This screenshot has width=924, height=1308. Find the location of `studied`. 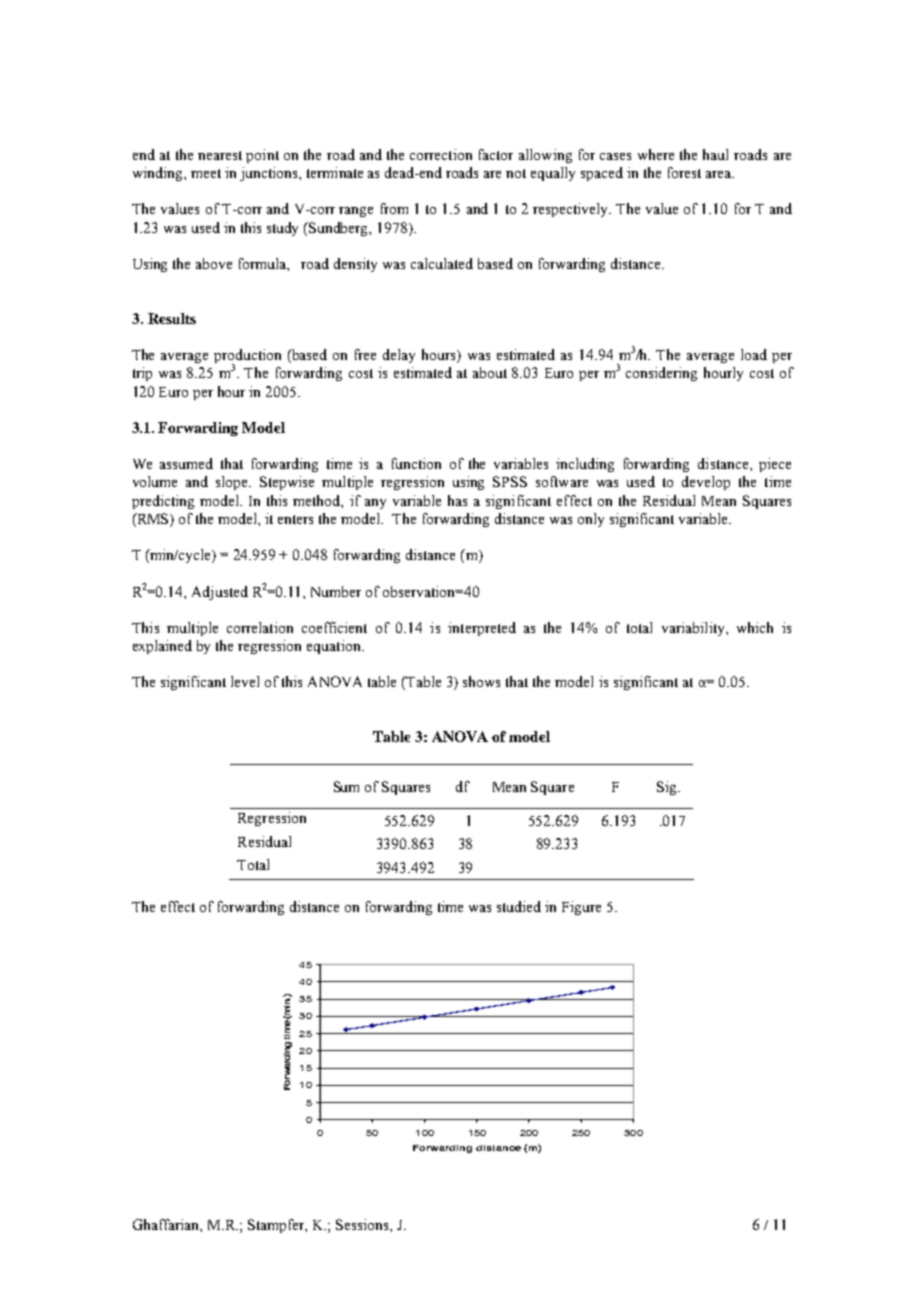

studied is located at coordinates (519, 906).
